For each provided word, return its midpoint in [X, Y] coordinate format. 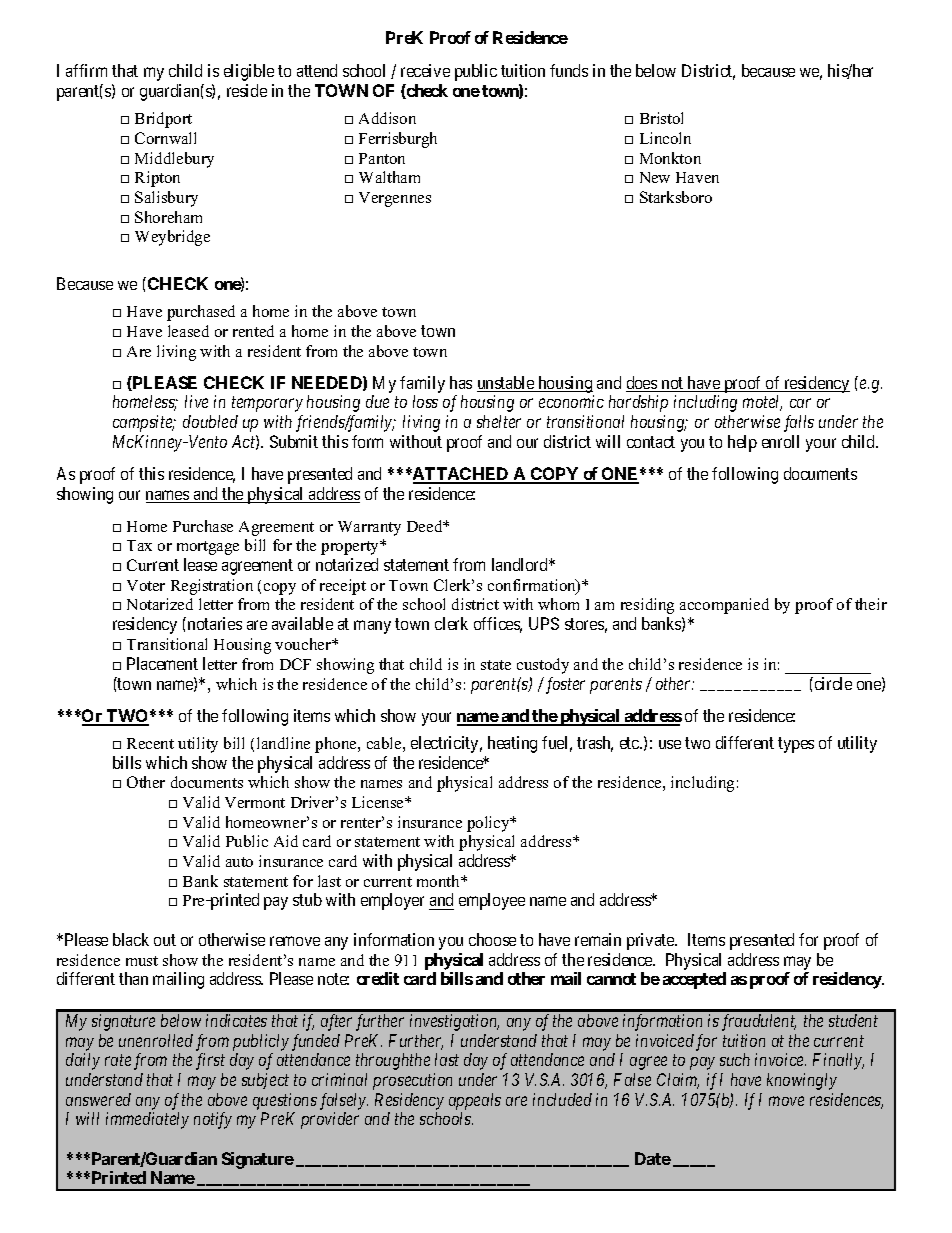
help [742, 443]
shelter [499, 421]
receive [425, 70]
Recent [150, 743]
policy [489, 824]
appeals [475, 1101]
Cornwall [165, 138]
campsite [144, 423]
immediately [147, 1120]
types [796, 745]
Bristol [661, 118]
